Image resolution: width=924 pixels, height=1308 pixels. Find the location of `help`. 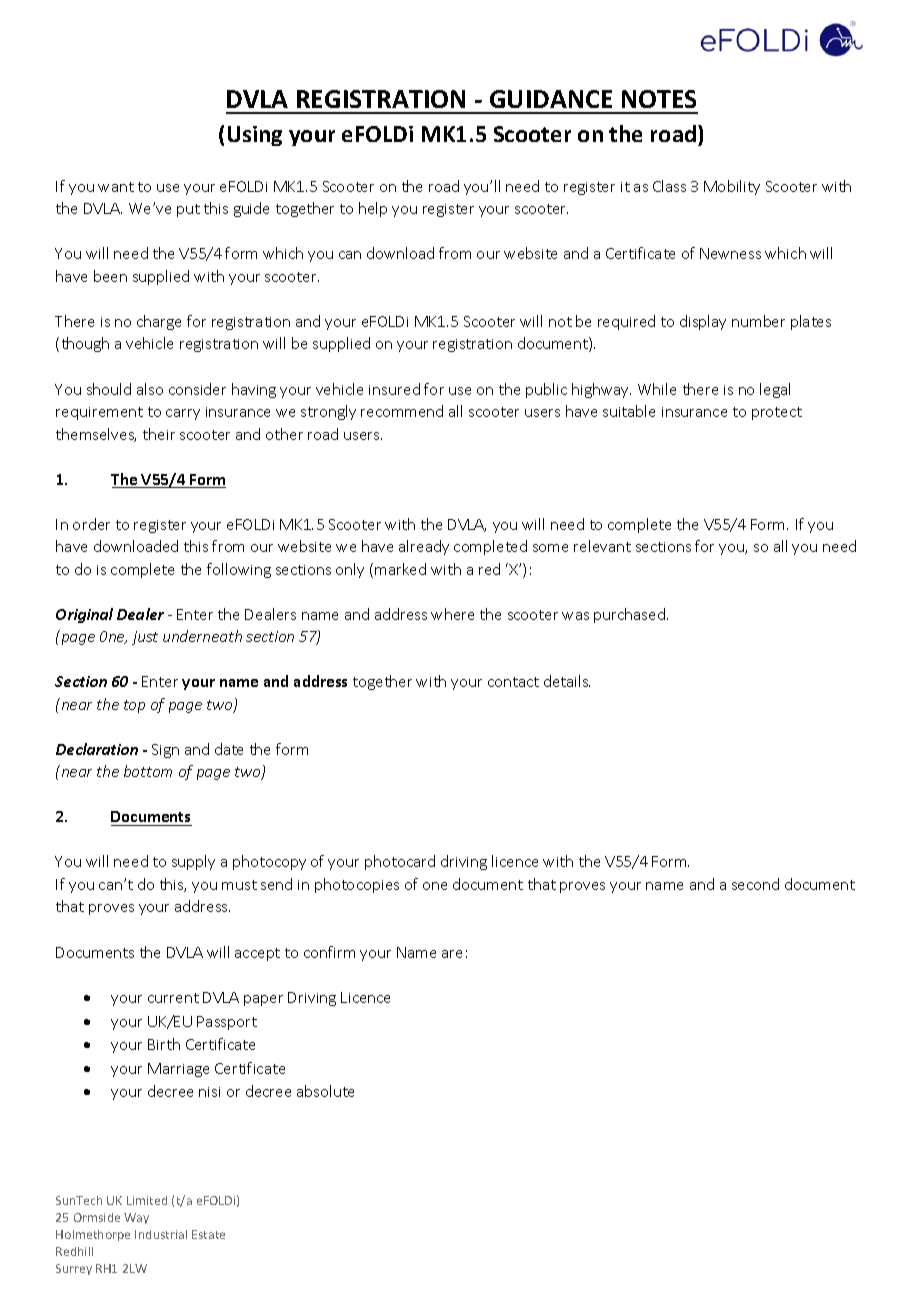

help is located at coordinates (373, 209).
